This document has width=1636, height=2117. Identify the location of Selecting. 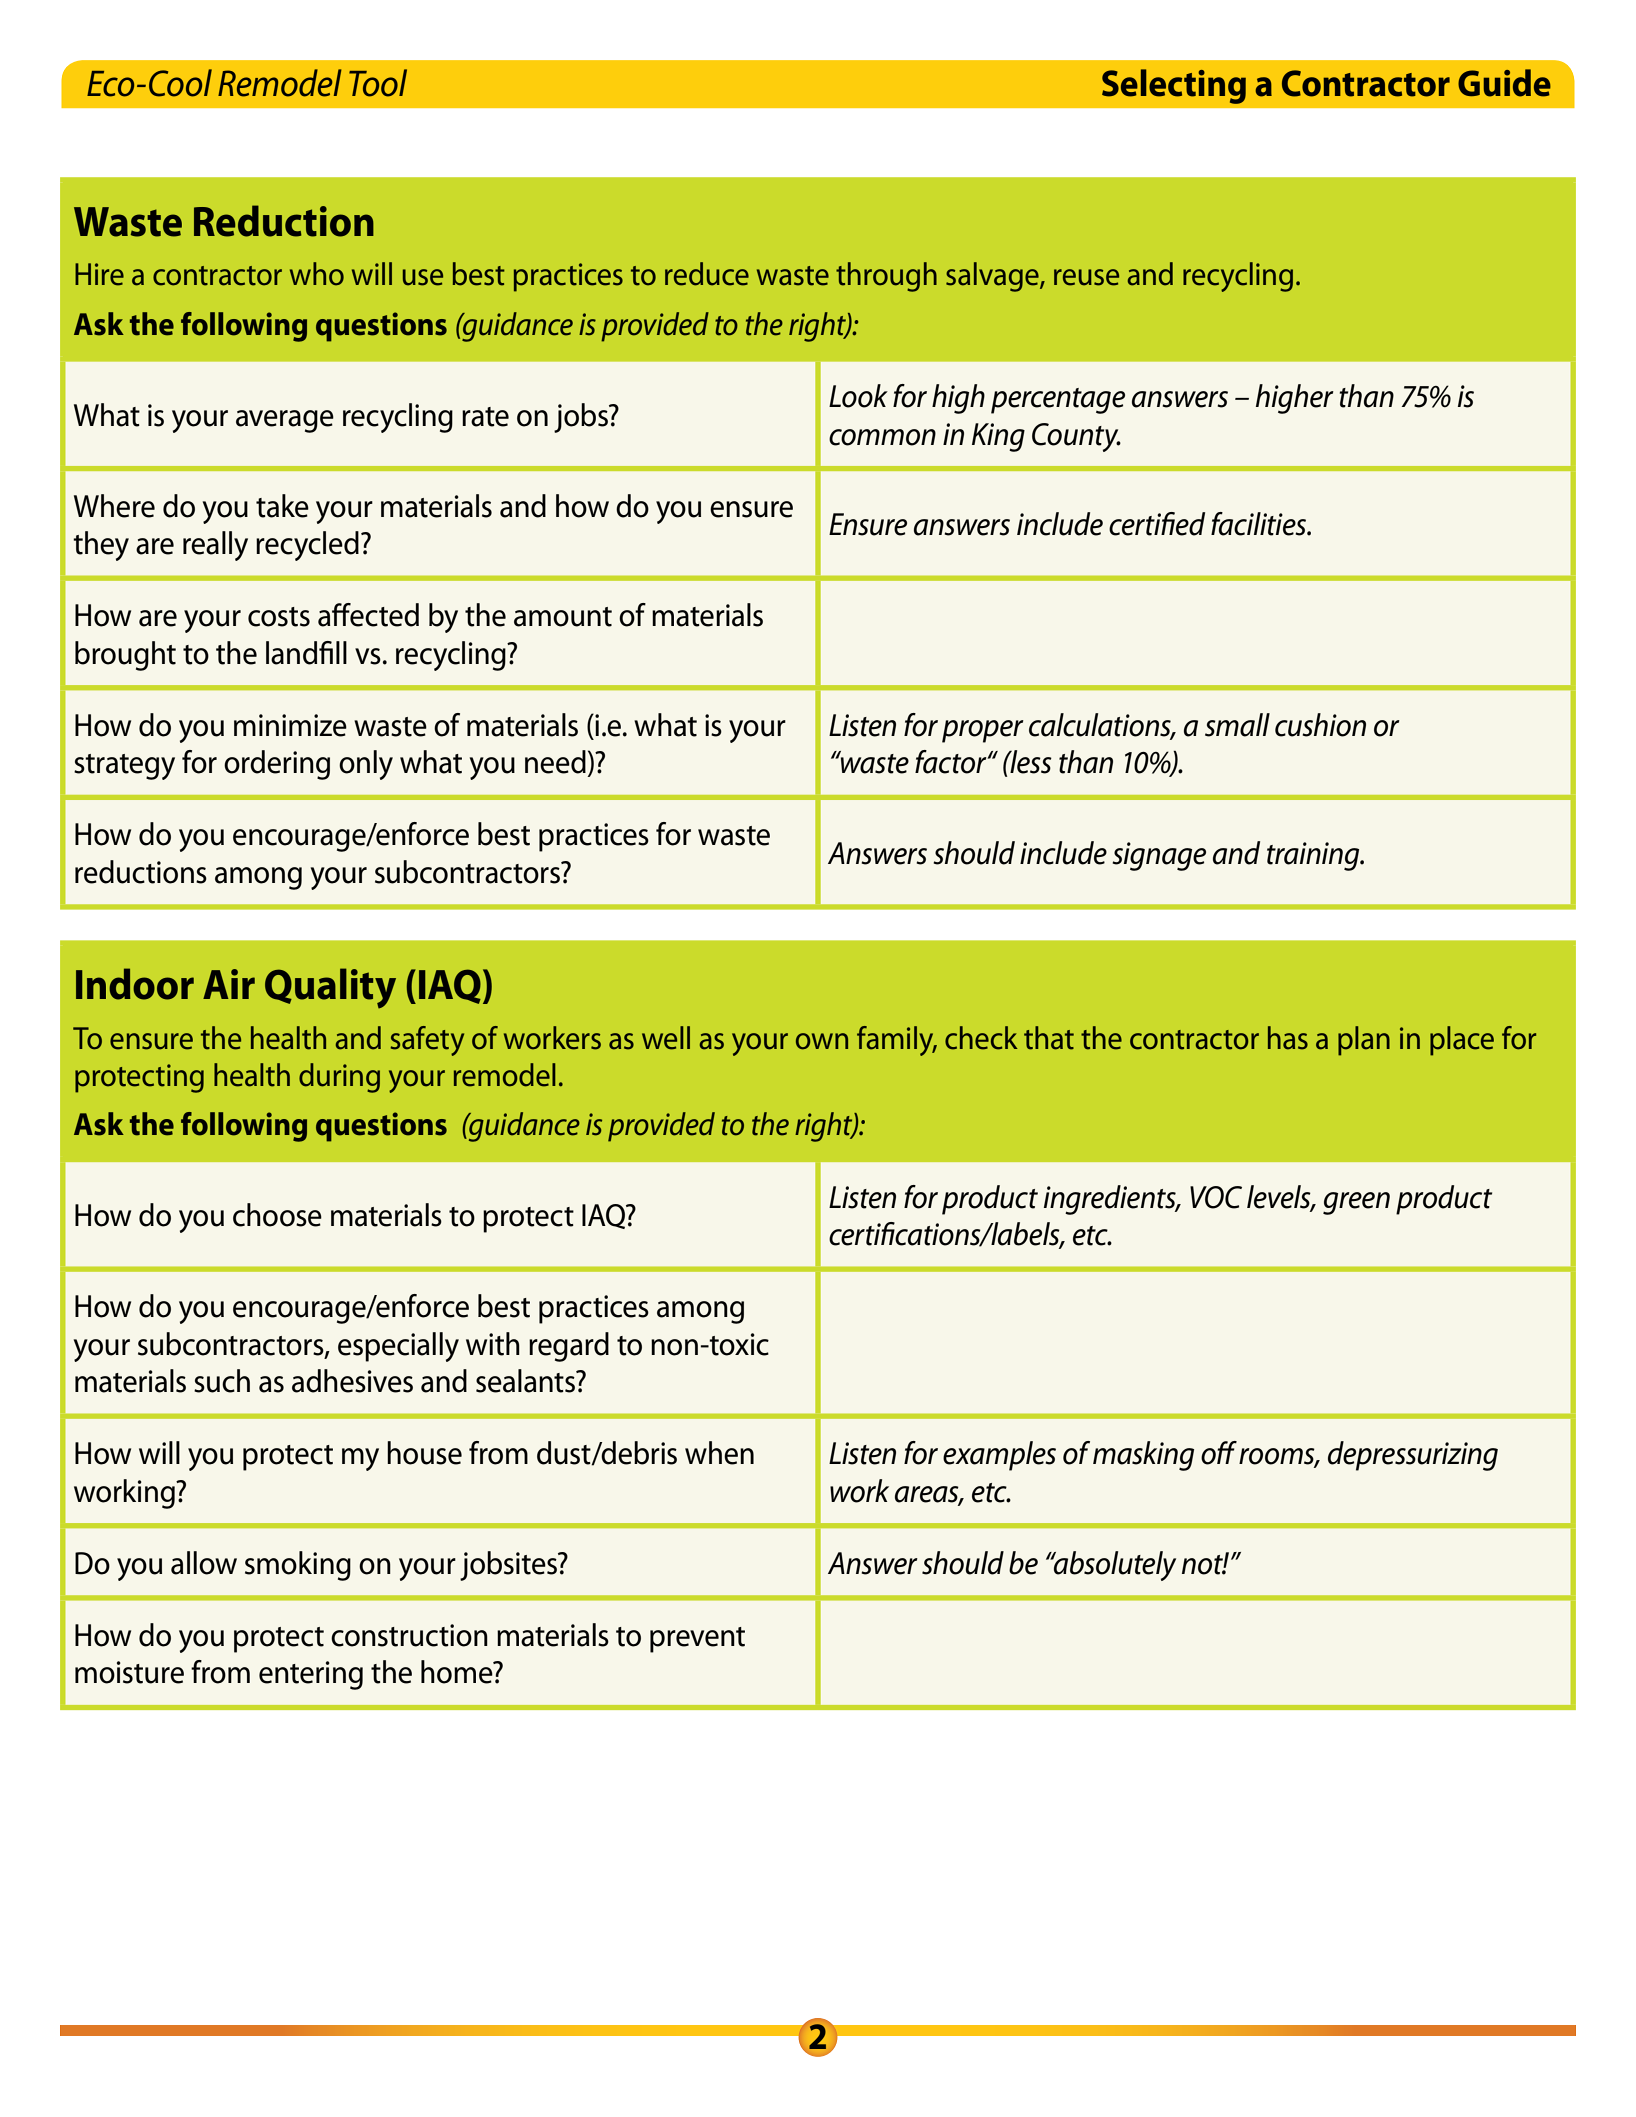
(1174, 86).
